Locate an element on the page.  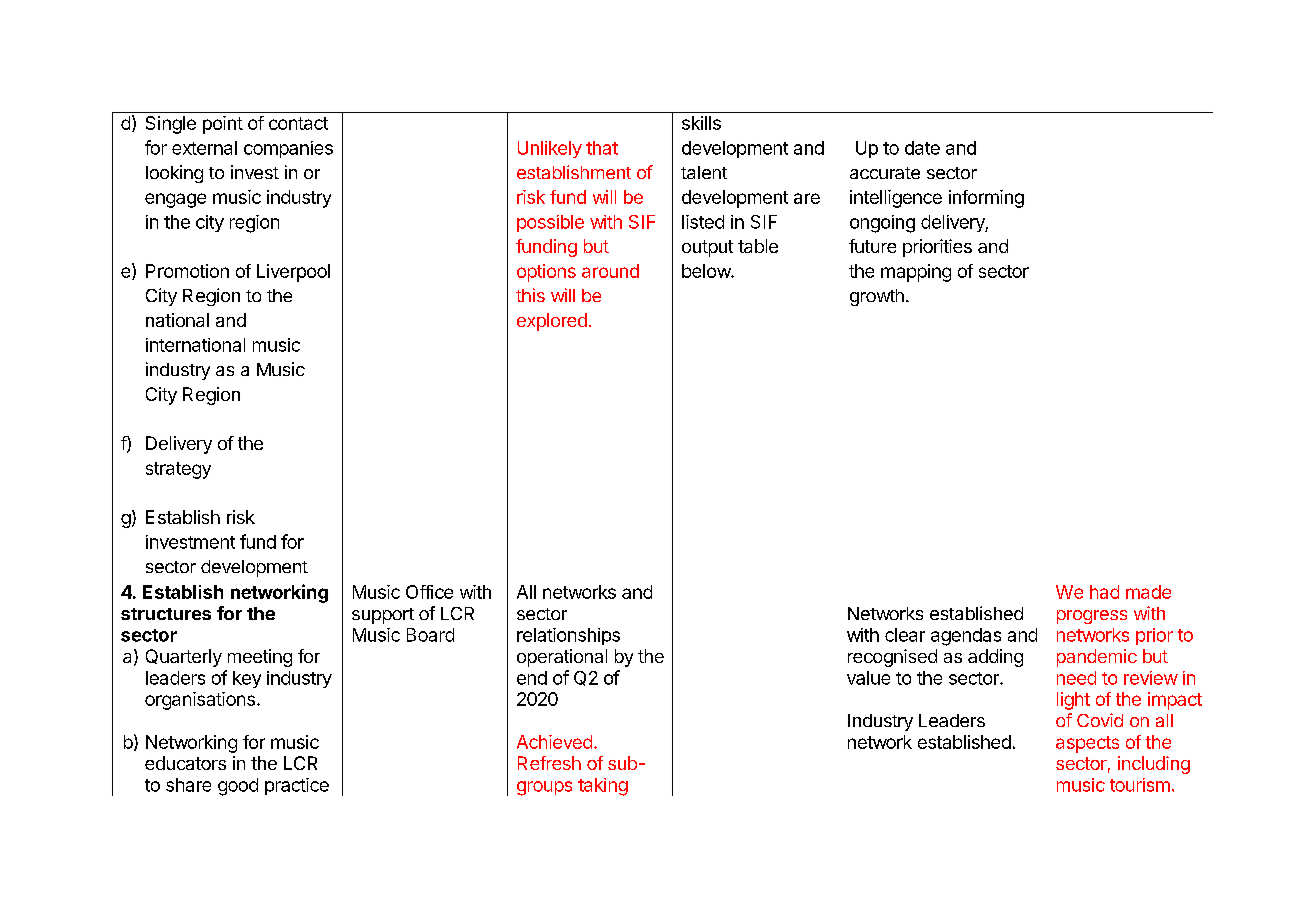
aspects is located at coordinates (1087, 744).
